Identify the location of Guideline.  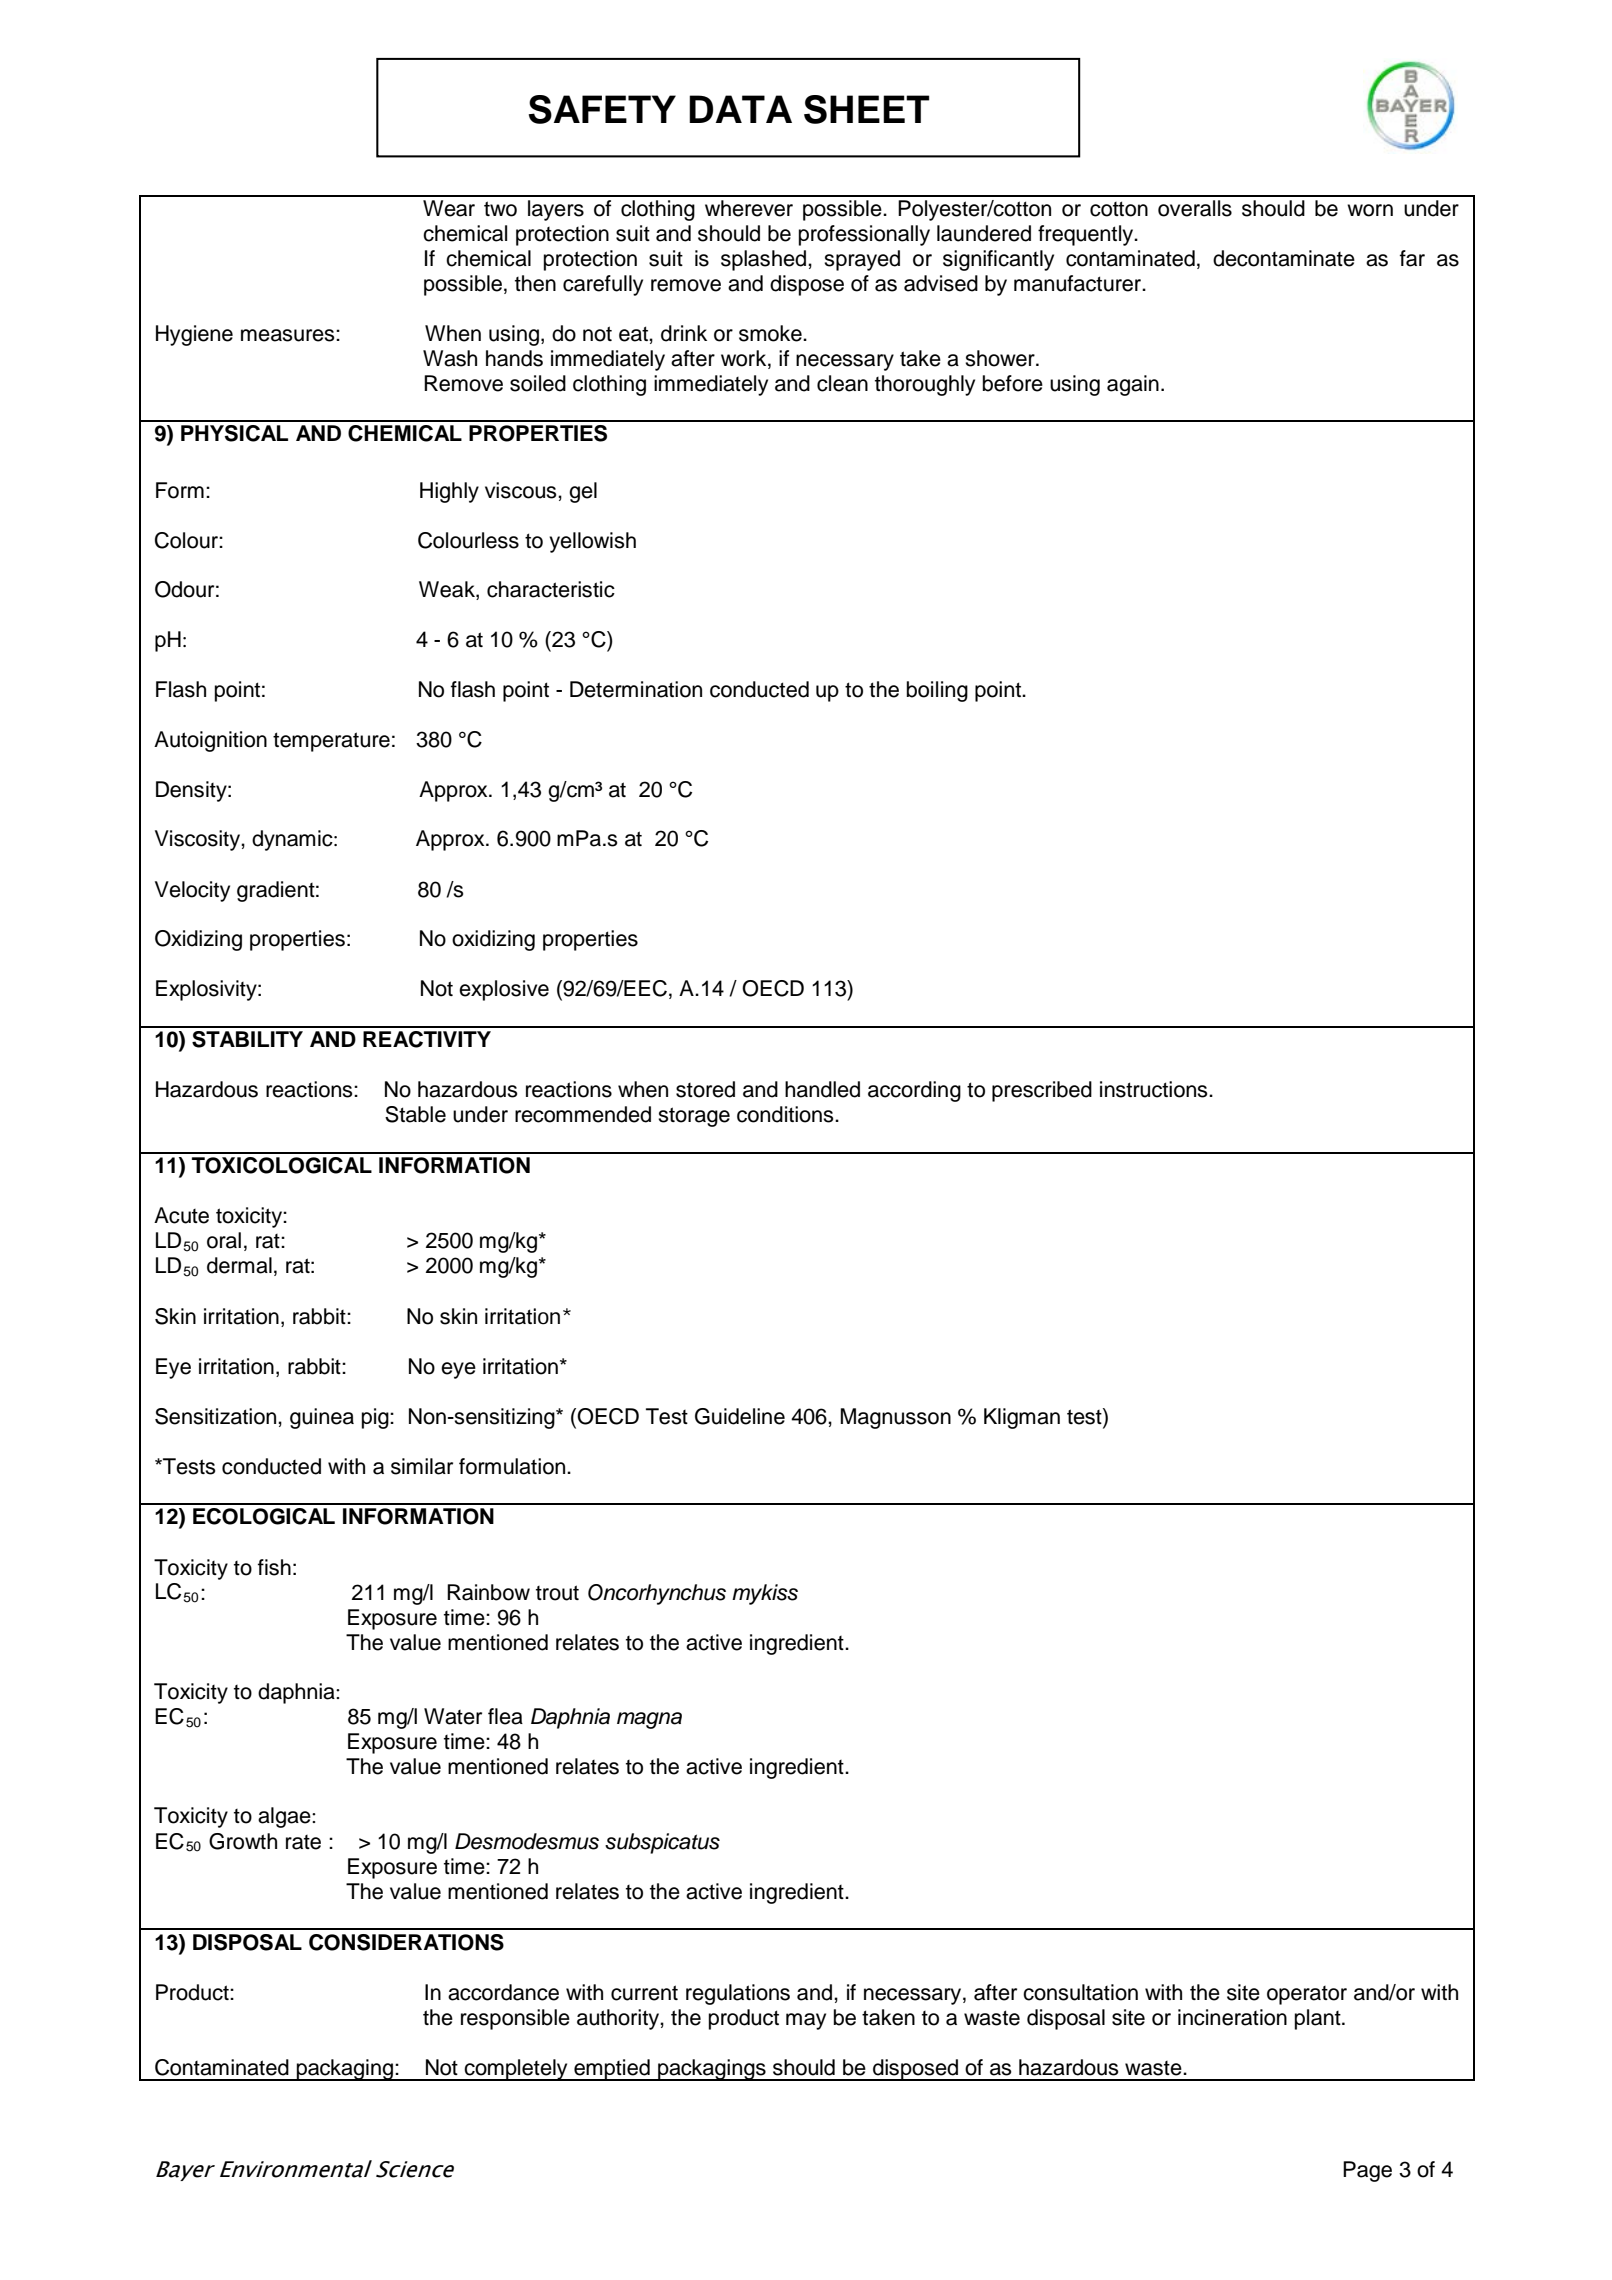
(740, 1416).
